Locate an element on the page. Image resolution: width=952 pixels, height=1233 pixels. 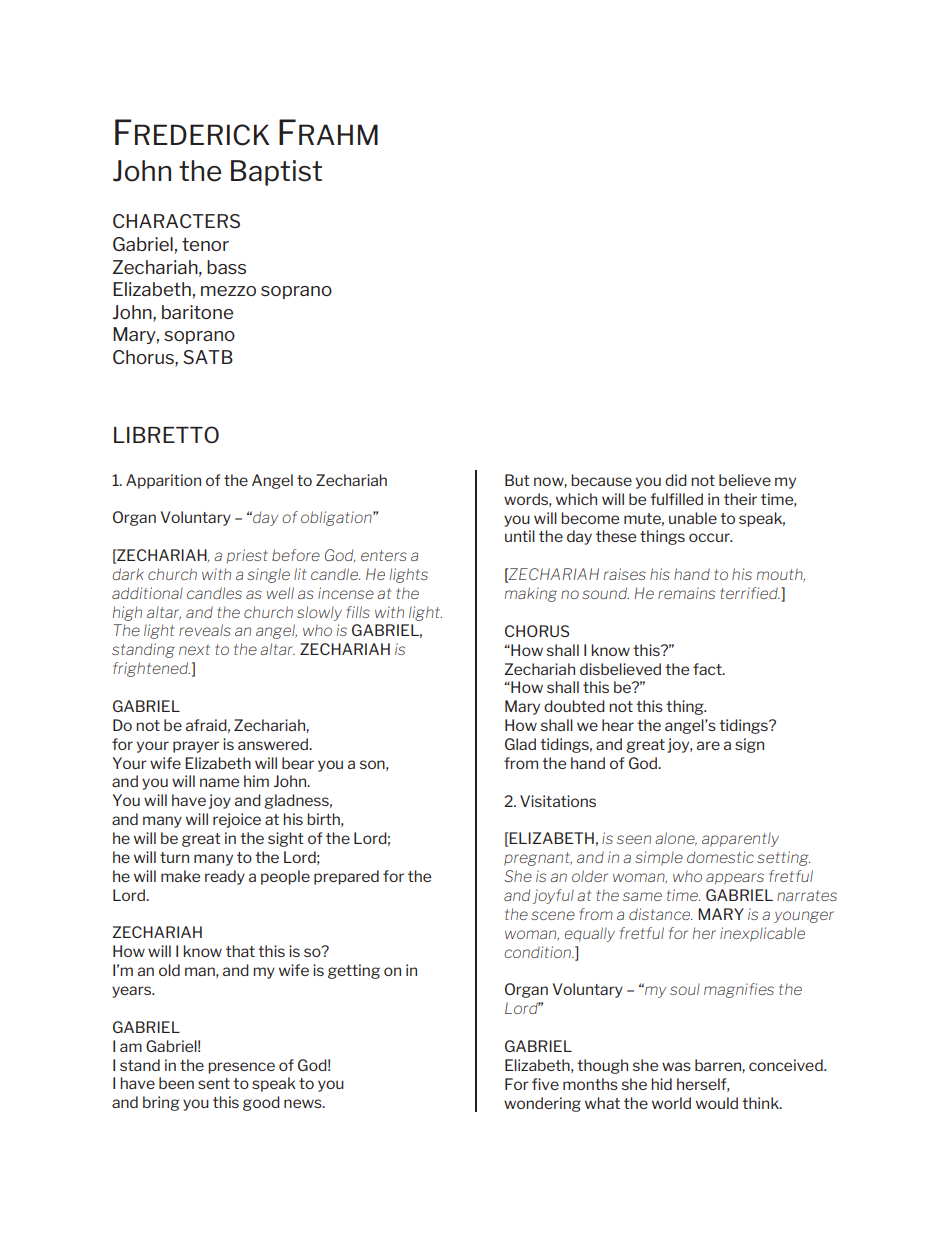
did is located at coordinates (676, 480).
